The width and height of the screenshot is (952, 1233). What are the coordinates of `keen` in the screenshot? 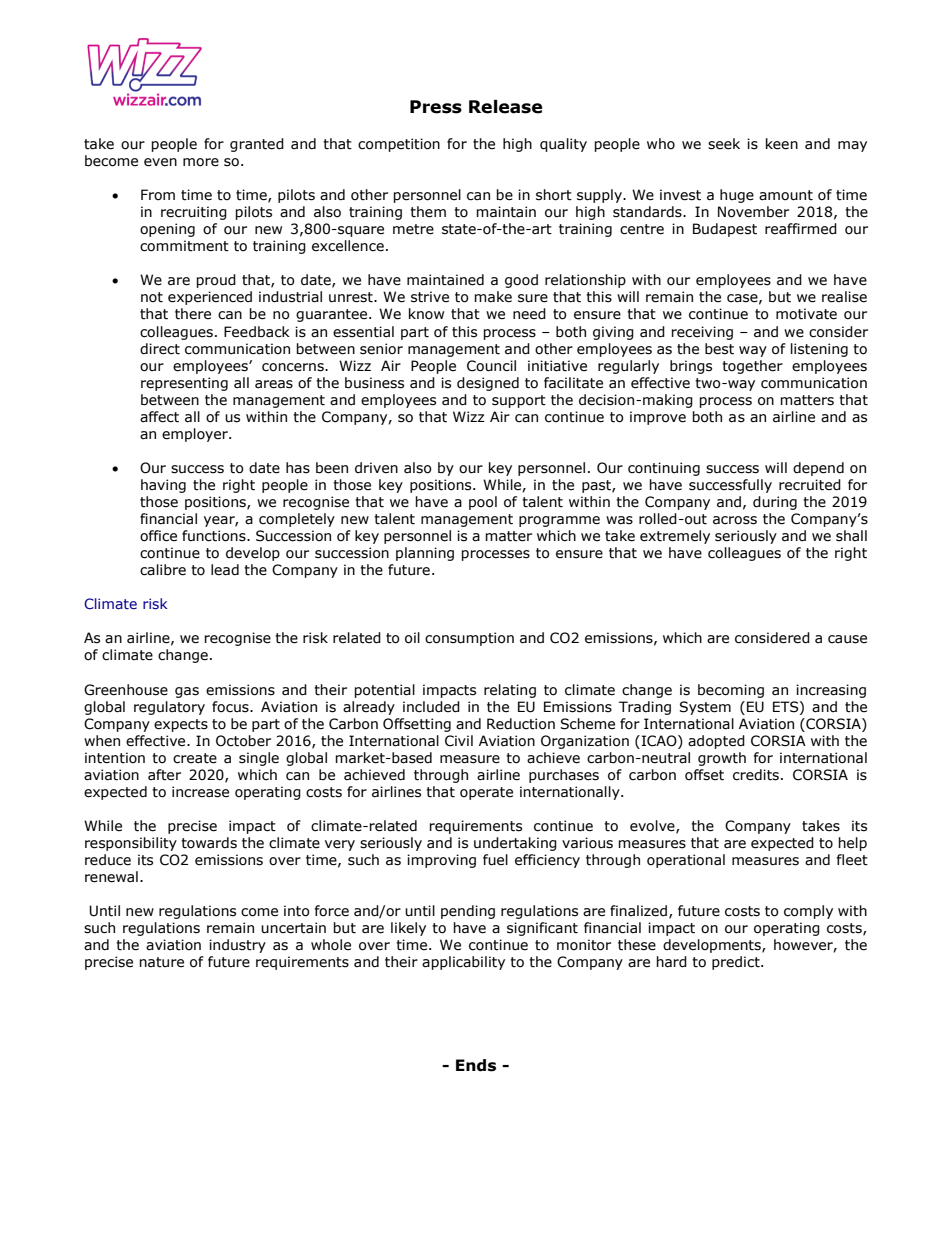 It's located at (782, 144).
